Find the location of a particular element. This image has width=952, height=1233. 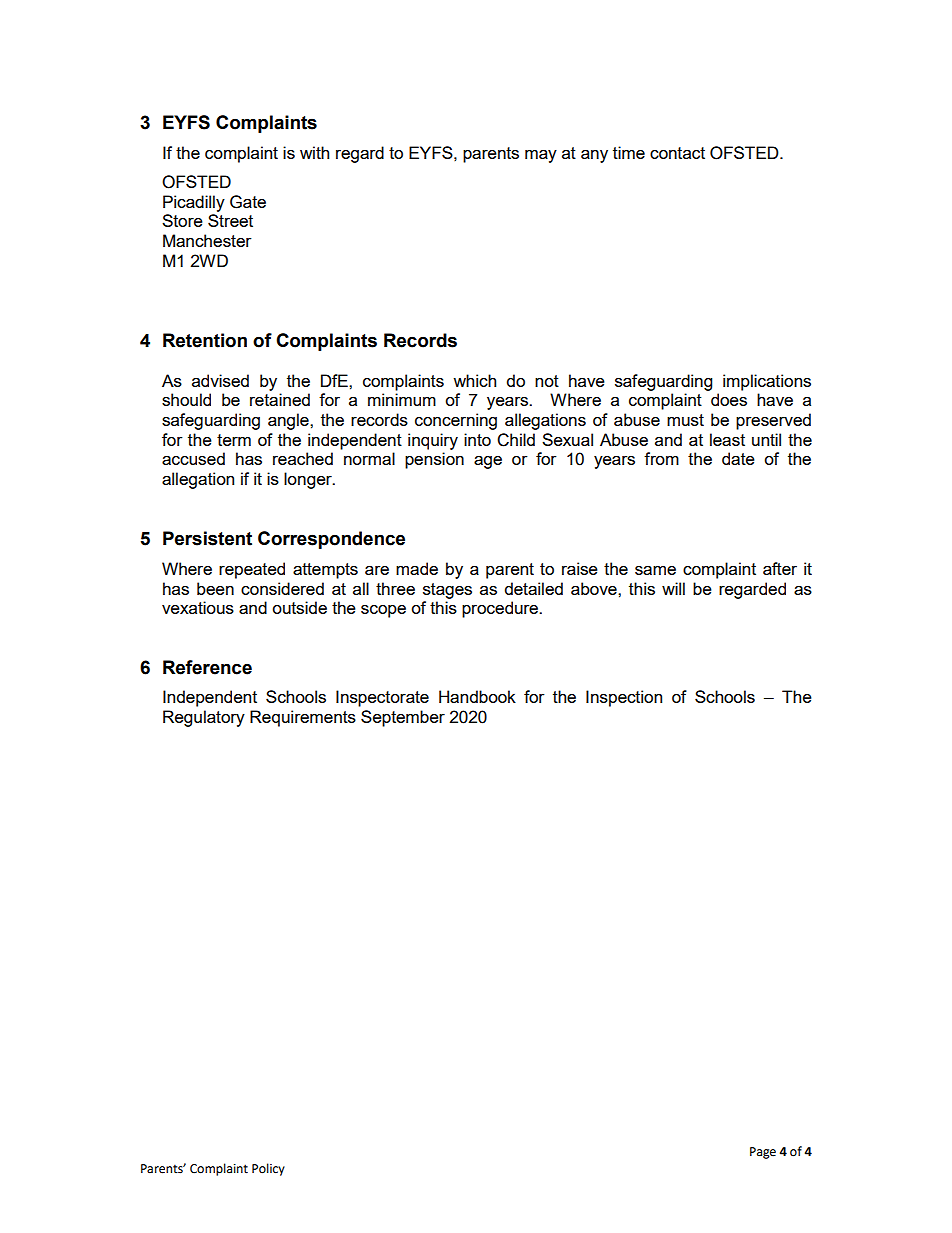

may is located at coordinates (541, 156).
